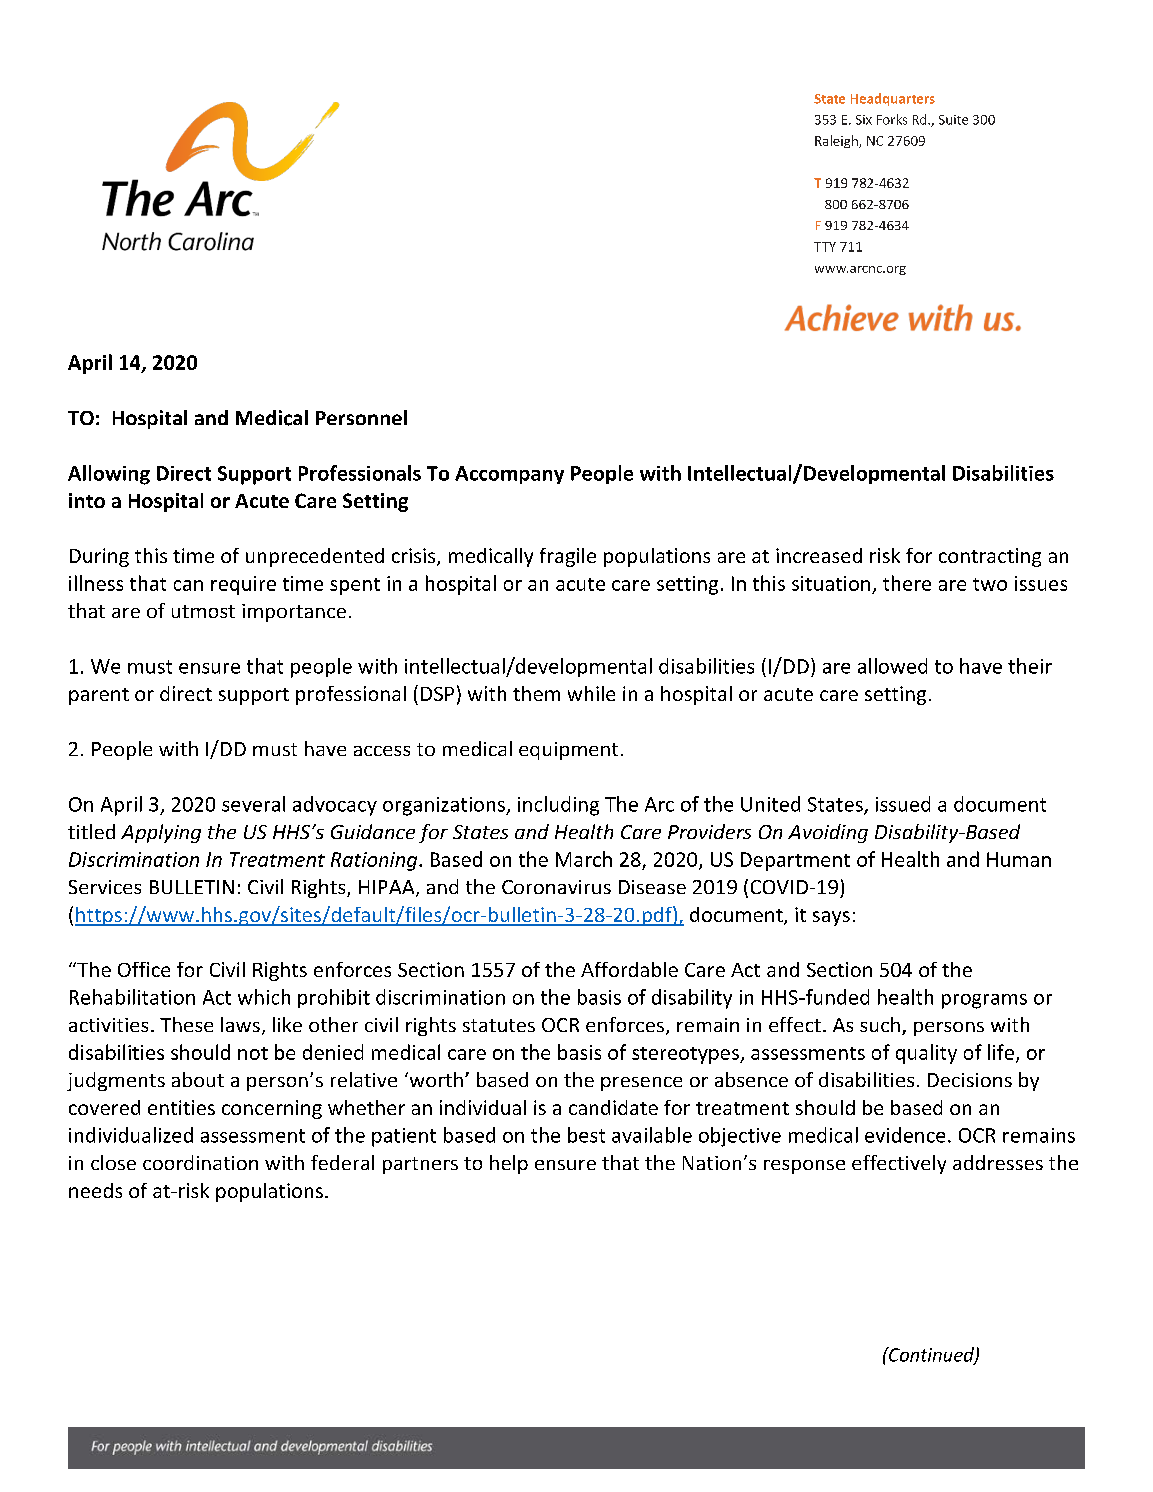  Describe the element at coordinates (905, 1135) in the screenshot. I see `evidence` at that location.
